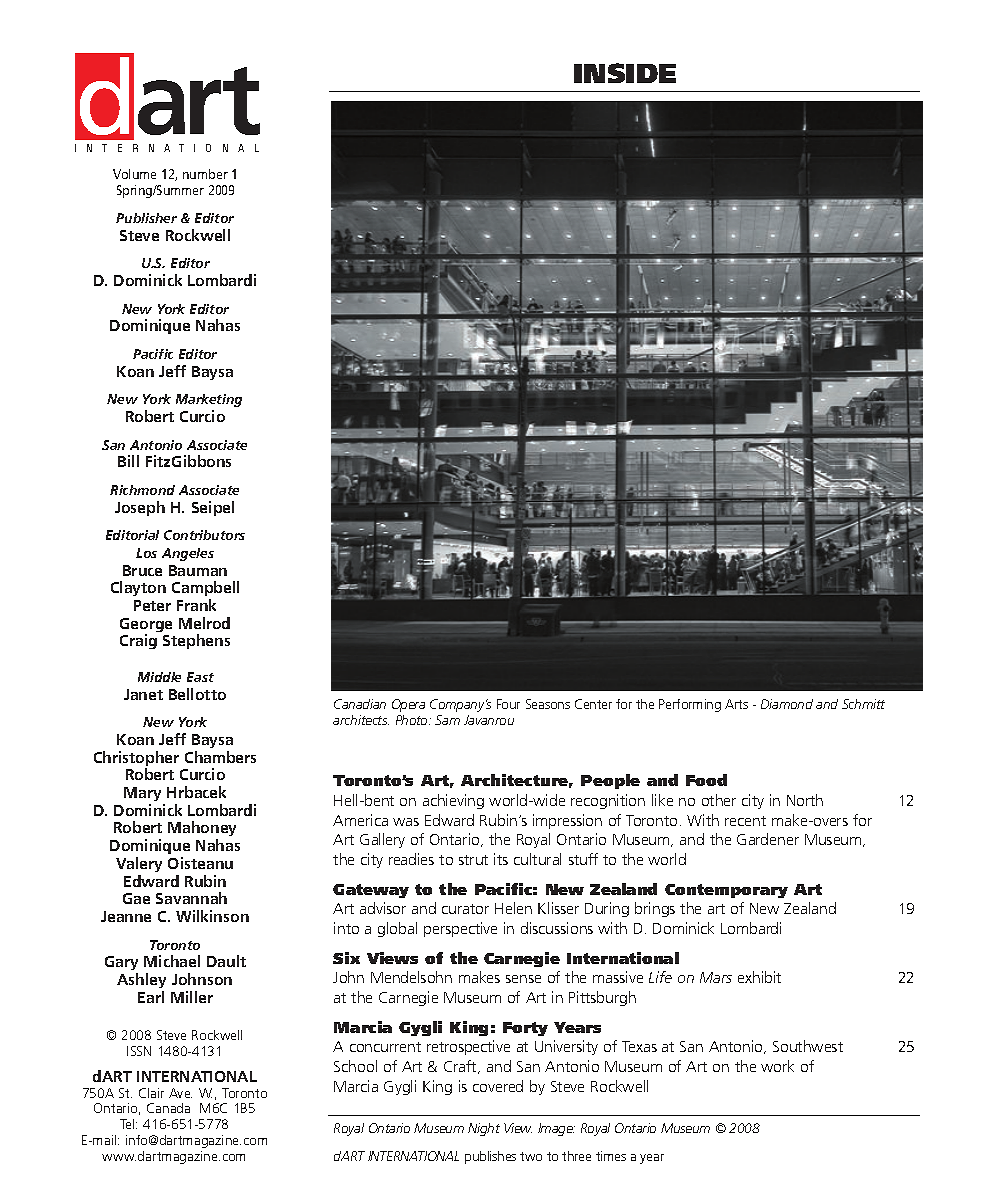  I want to click on Marketing, so click(209, 400).
